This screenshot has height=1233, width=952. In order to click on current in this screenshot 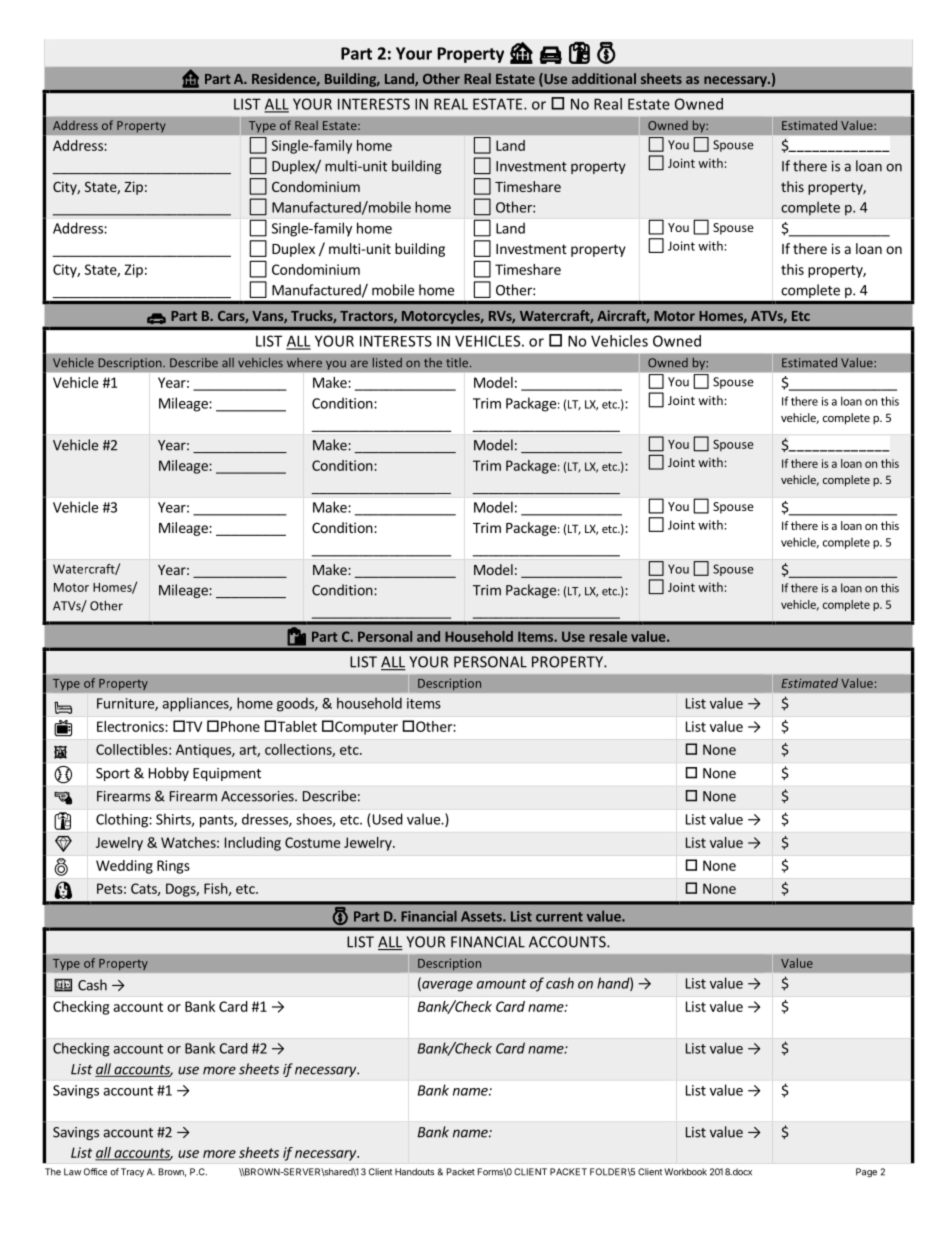, I will do `click(559, 917)`.
